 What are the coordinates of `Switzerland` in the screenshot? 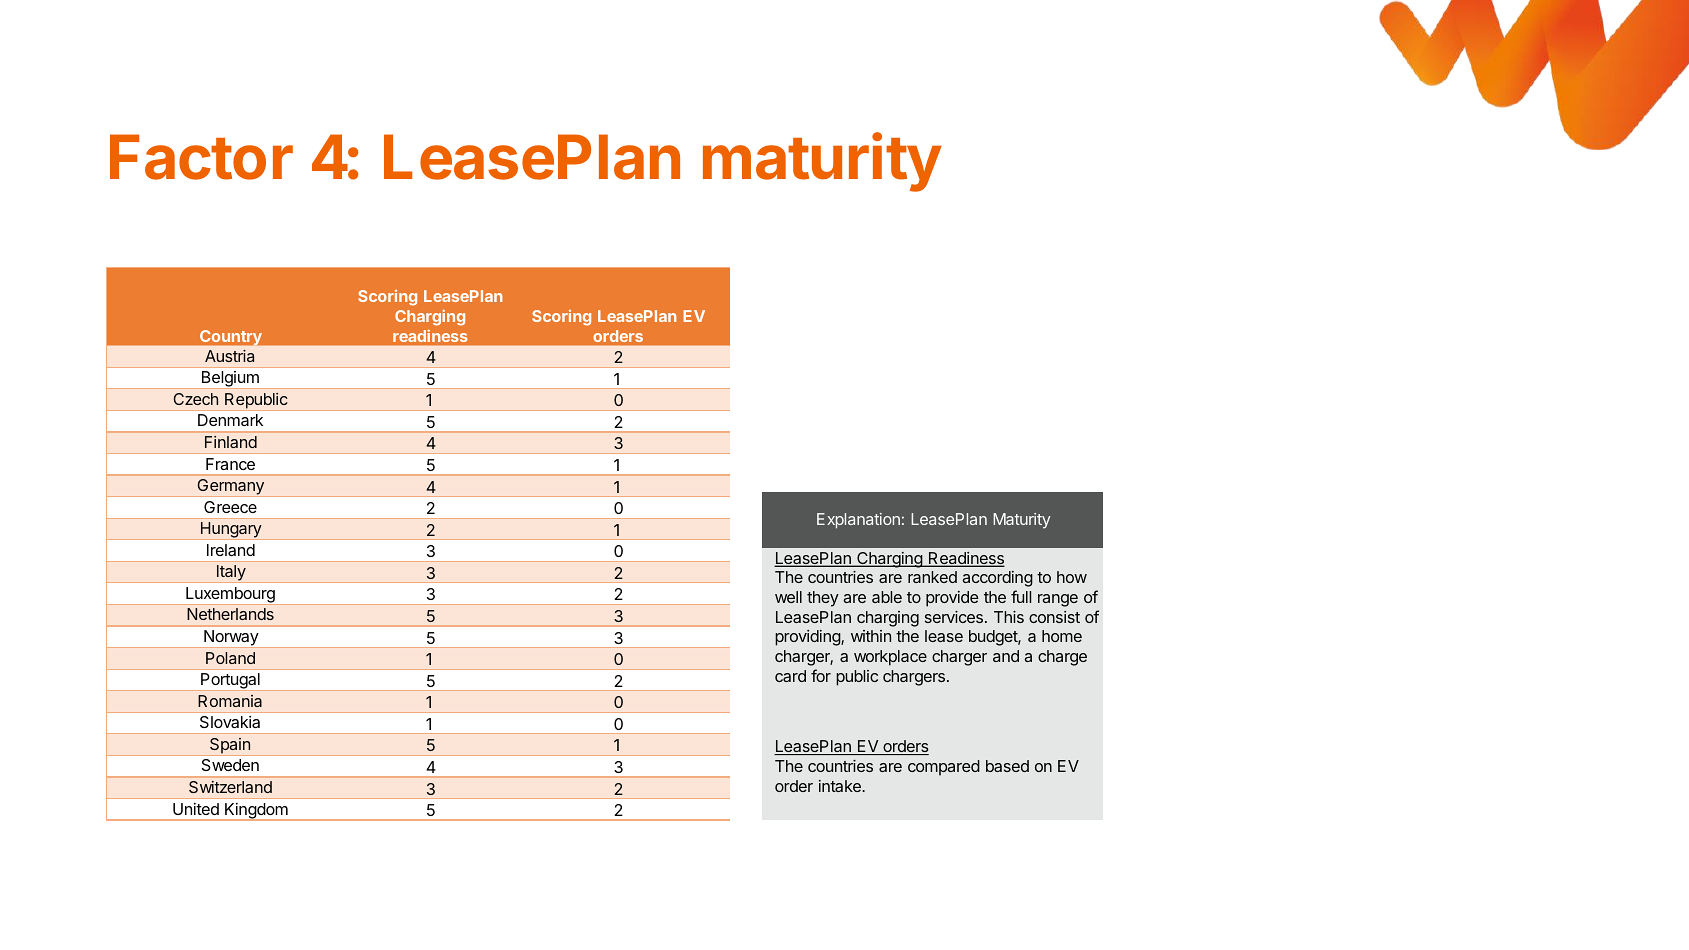 It's located at (230, 787).
